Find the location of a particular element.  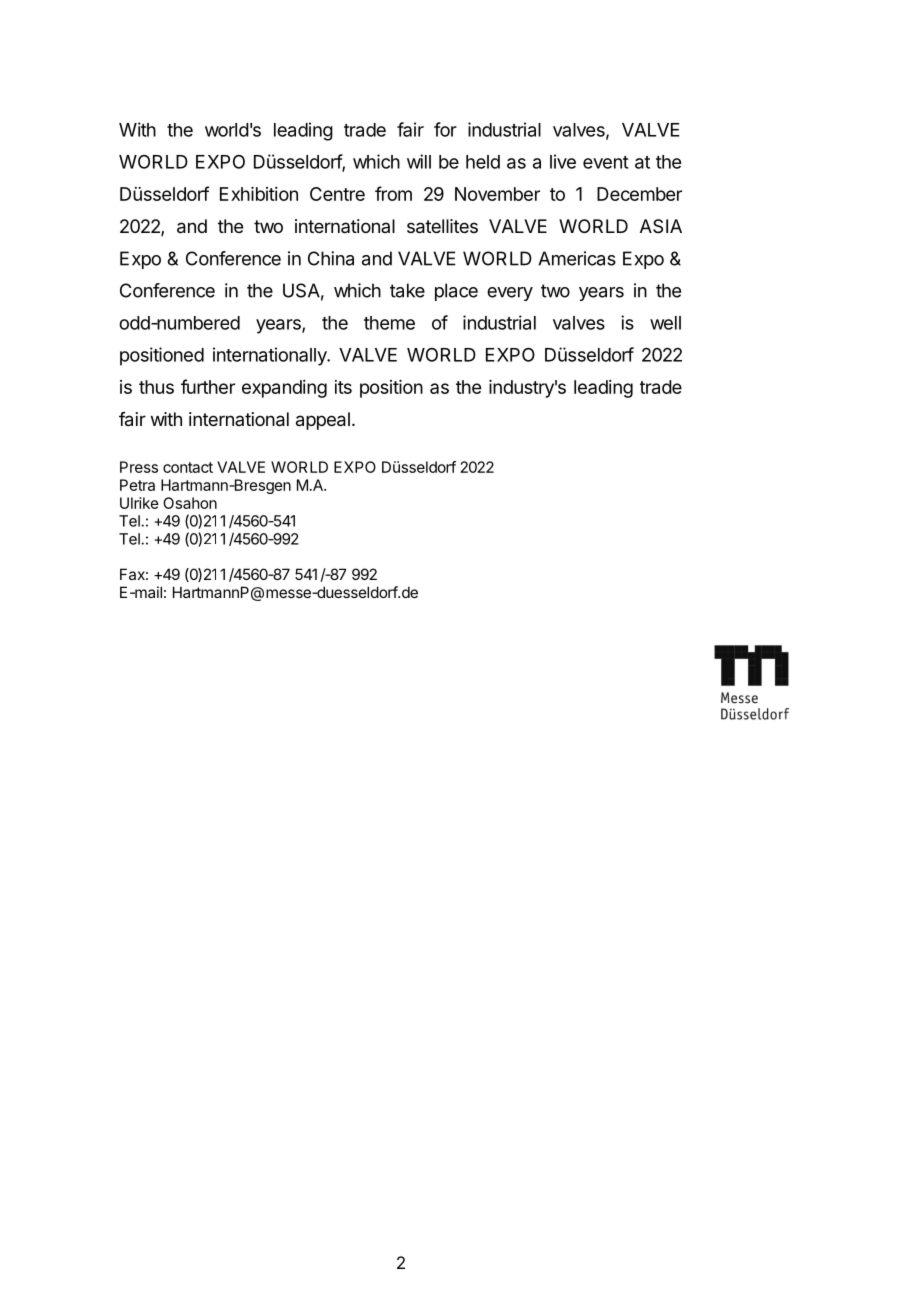

Petra is located at coordinates (137, 485).
